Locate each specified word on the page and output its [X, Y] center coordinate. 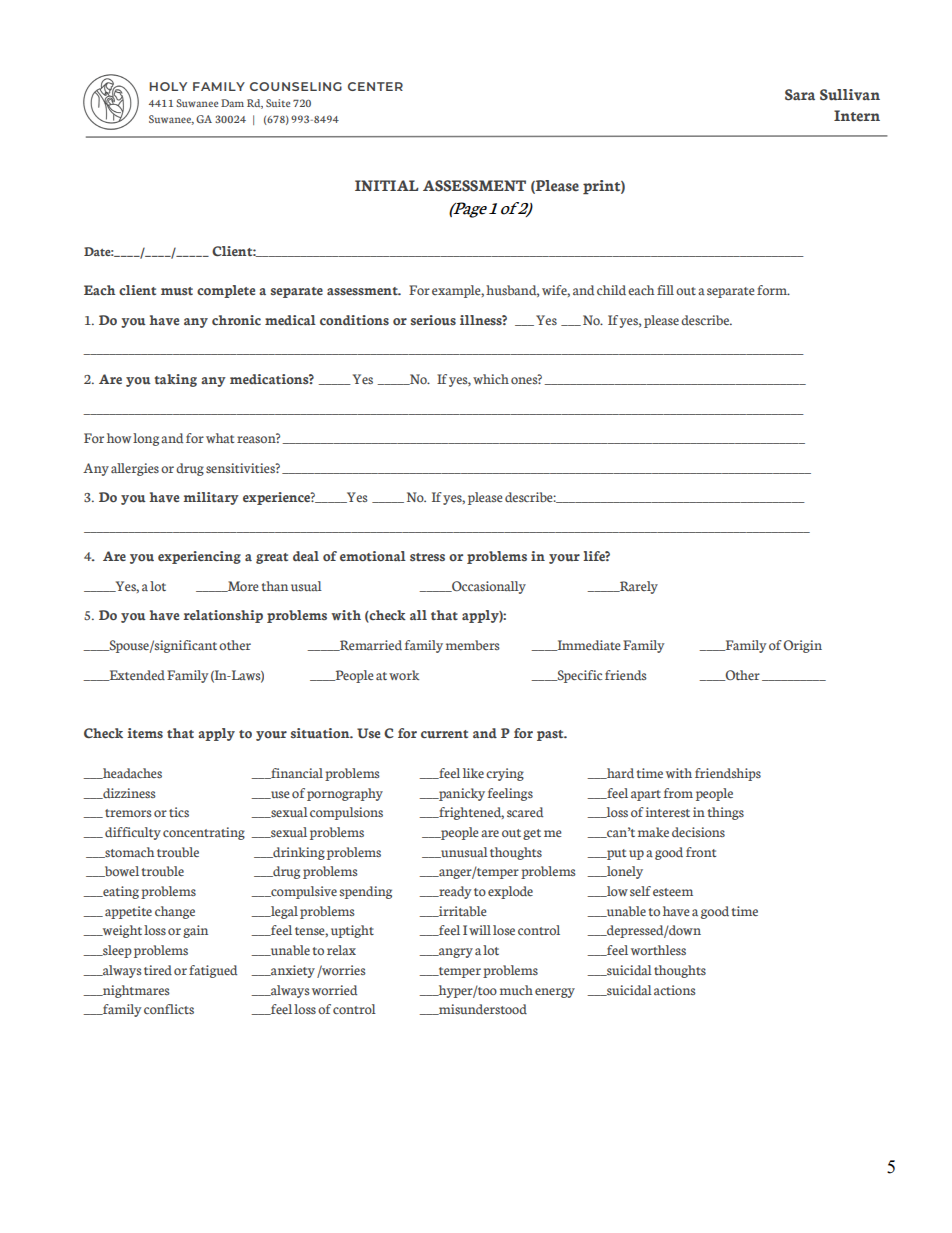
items [145, 733]
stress [427, 557]
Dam [232, 103]
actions [675, 990]
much [516, 990]
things [726, 813]
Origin [802, 646]
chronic [236, 320]
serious [433, 320]
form [773, 290]
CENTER [375, 86]
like [473, 773]
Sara [800, 95]
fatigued [213, 971]
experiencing [199, 557]
